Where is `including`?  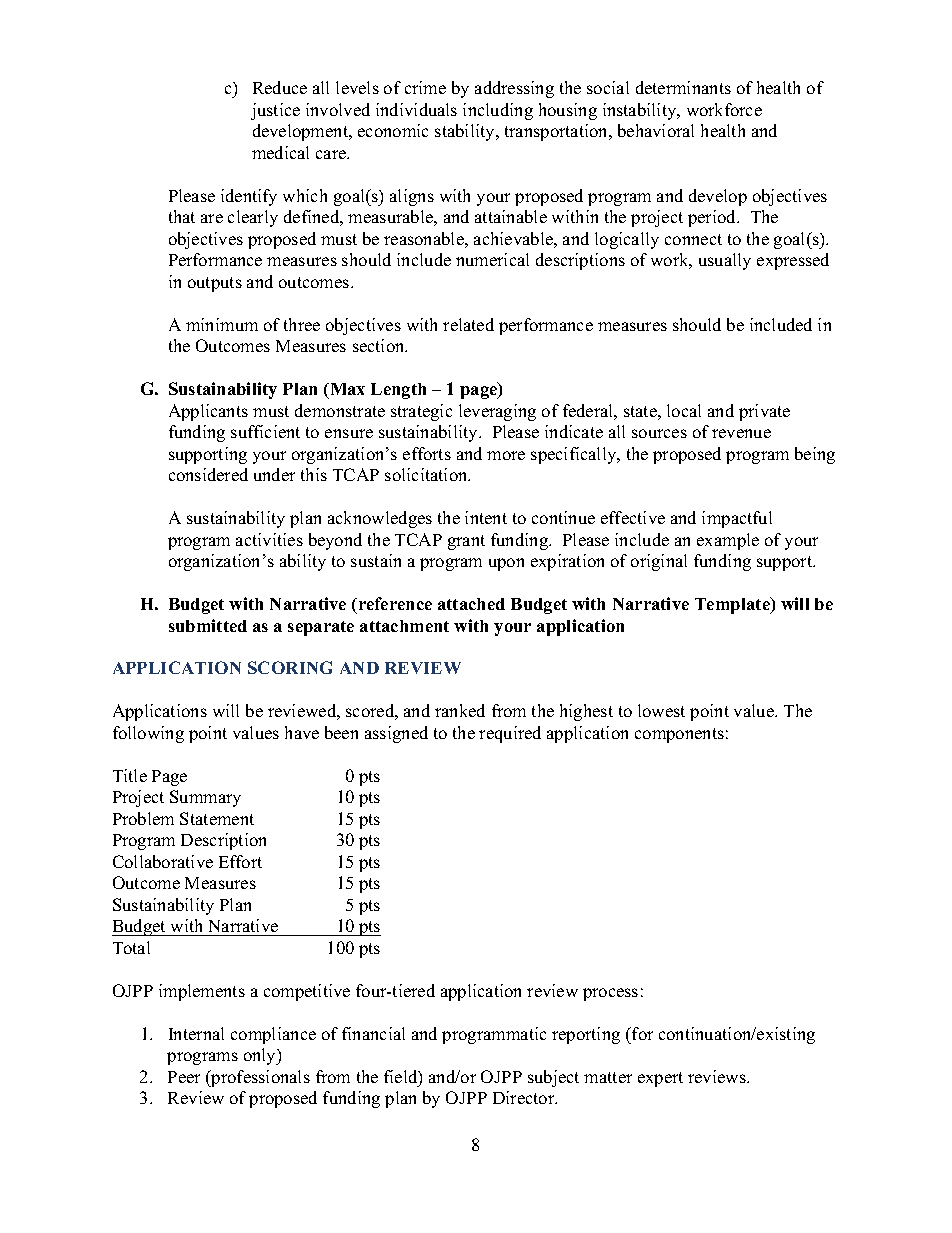 including is located at coordinates (498, 111).
